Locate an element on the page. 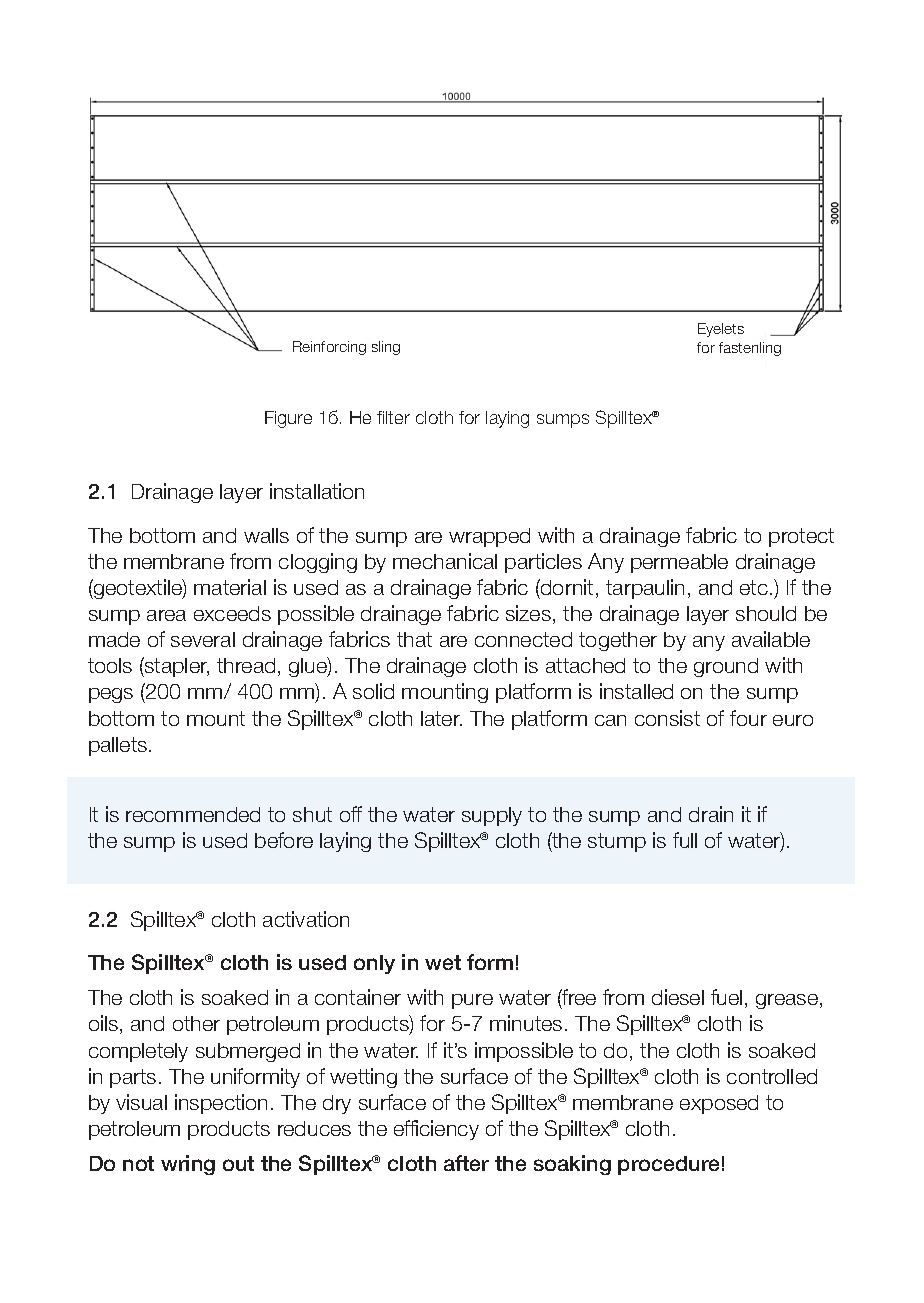 This page has width=924, height=1303. that is located at coordinates (414, 639).
